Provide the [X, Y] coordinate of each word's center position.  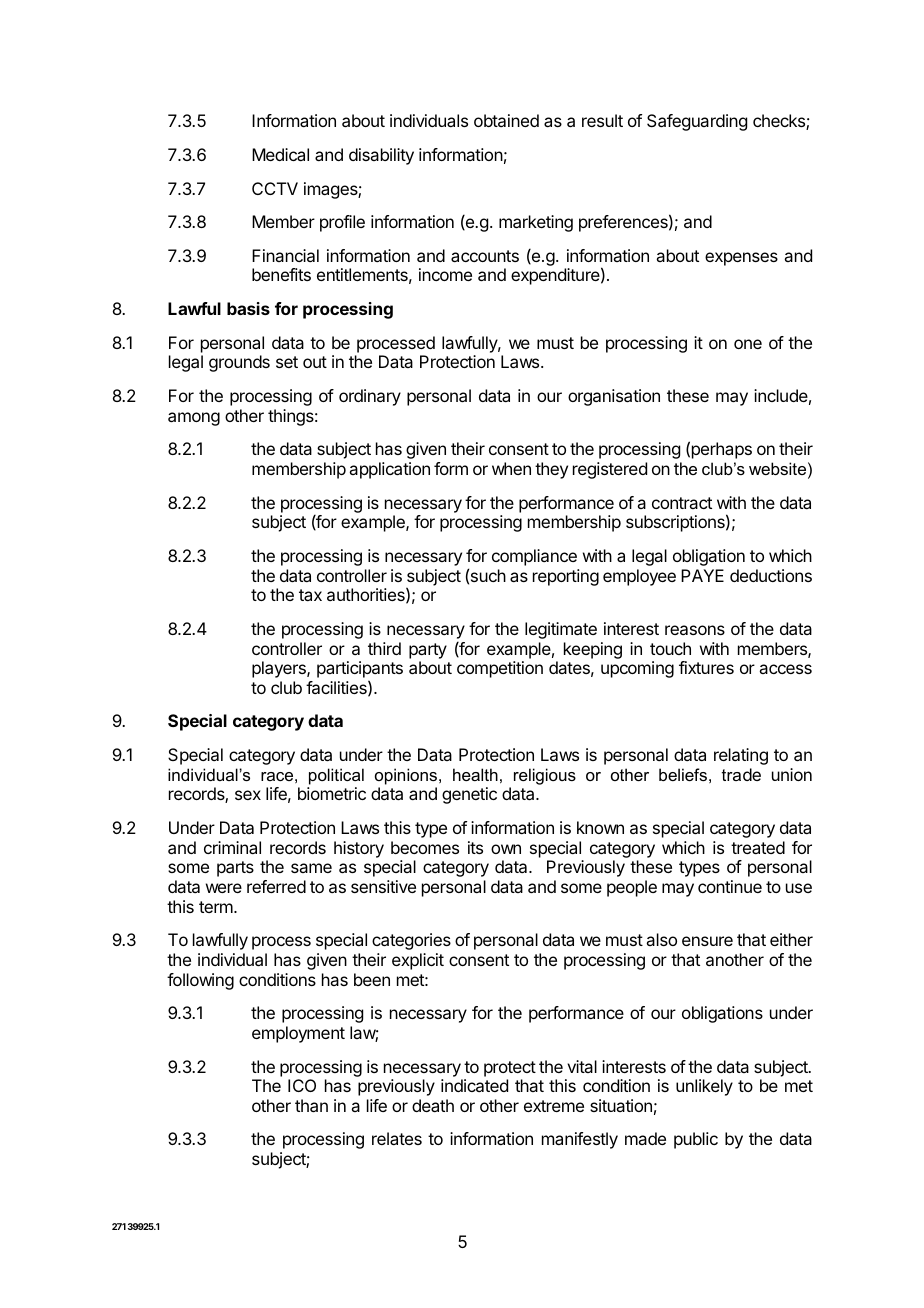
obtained [506, 120]
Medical [280, 154]
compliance [534, 557]
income [445, 274]
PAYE [702, 575]
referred [276, 886]
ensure [707, 941]
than [311, 1105]
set [287, 362]
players [280, 669]
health [475, 774]
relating [741, 756]
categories [411, 941]
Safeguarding [697, 122]
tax [310, 595]
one [748, 344]
